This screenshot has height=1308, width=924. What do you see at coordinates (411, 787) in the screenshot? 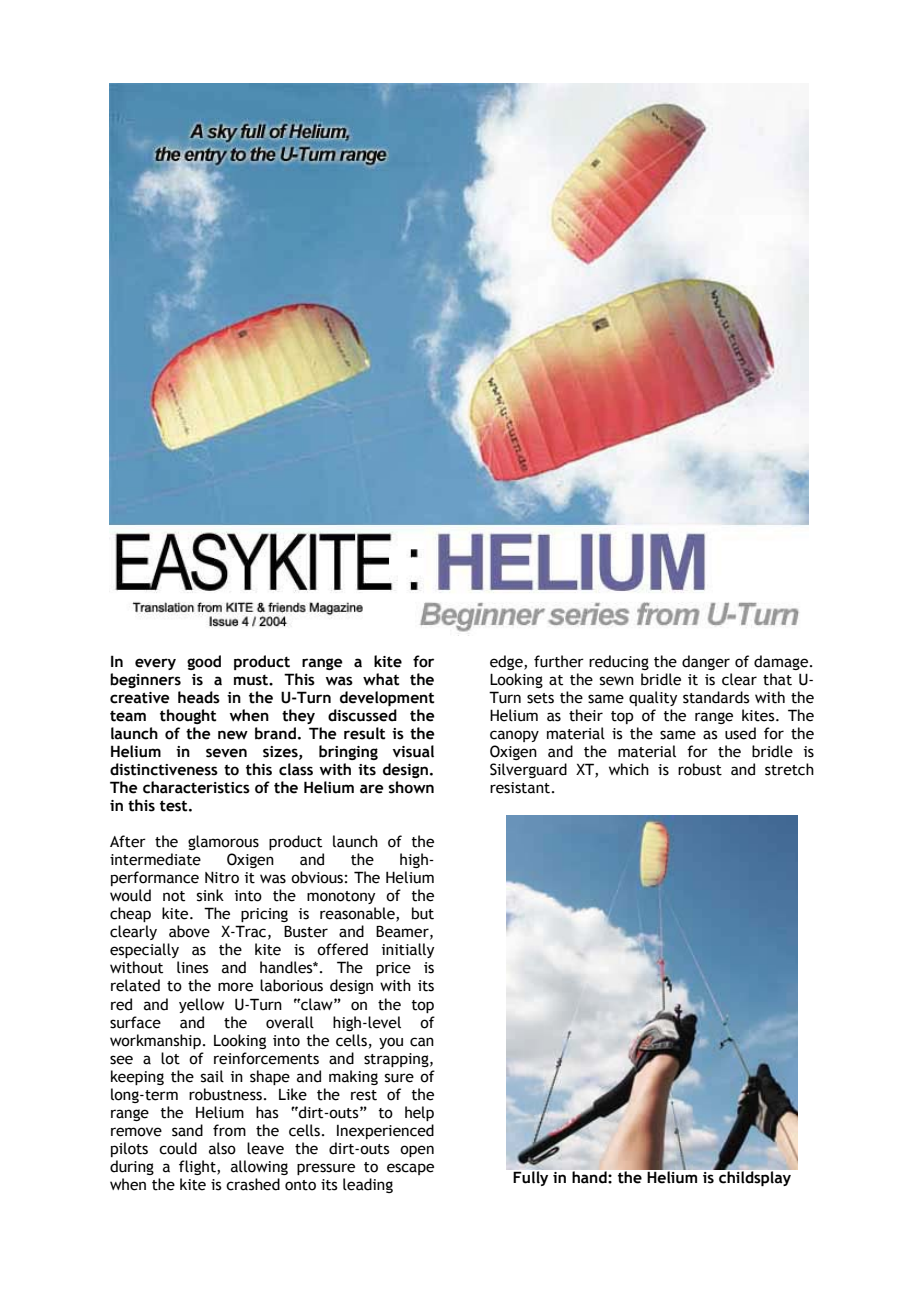
I see `shown` at bounding box center [411, 787].
